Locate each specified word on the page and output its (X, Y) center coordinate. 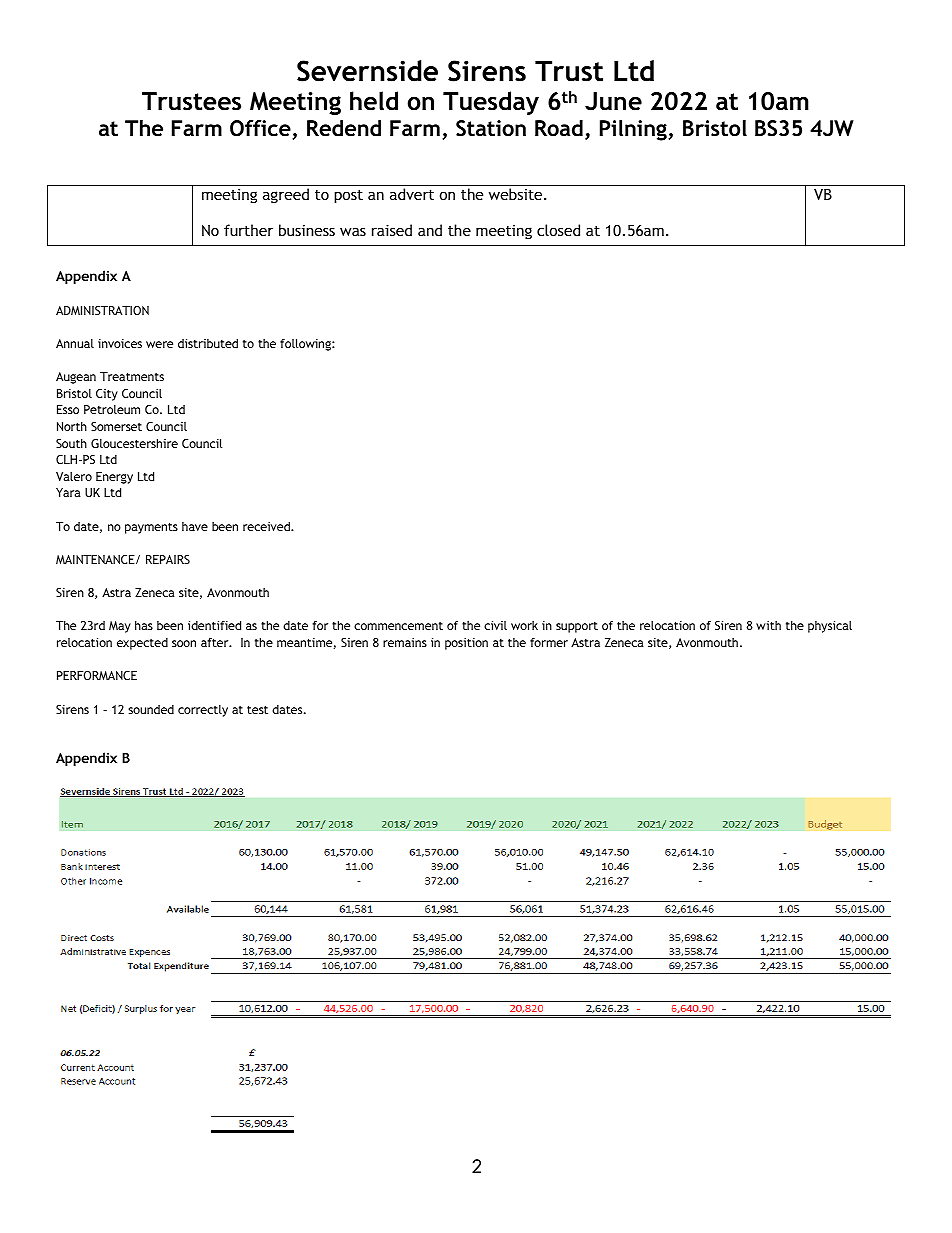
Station (491, 128)
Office (261, 129)
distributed (208, 343)
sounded (151, 709)
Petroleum (112, 409)
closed (558, 230)
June (613, 101)
